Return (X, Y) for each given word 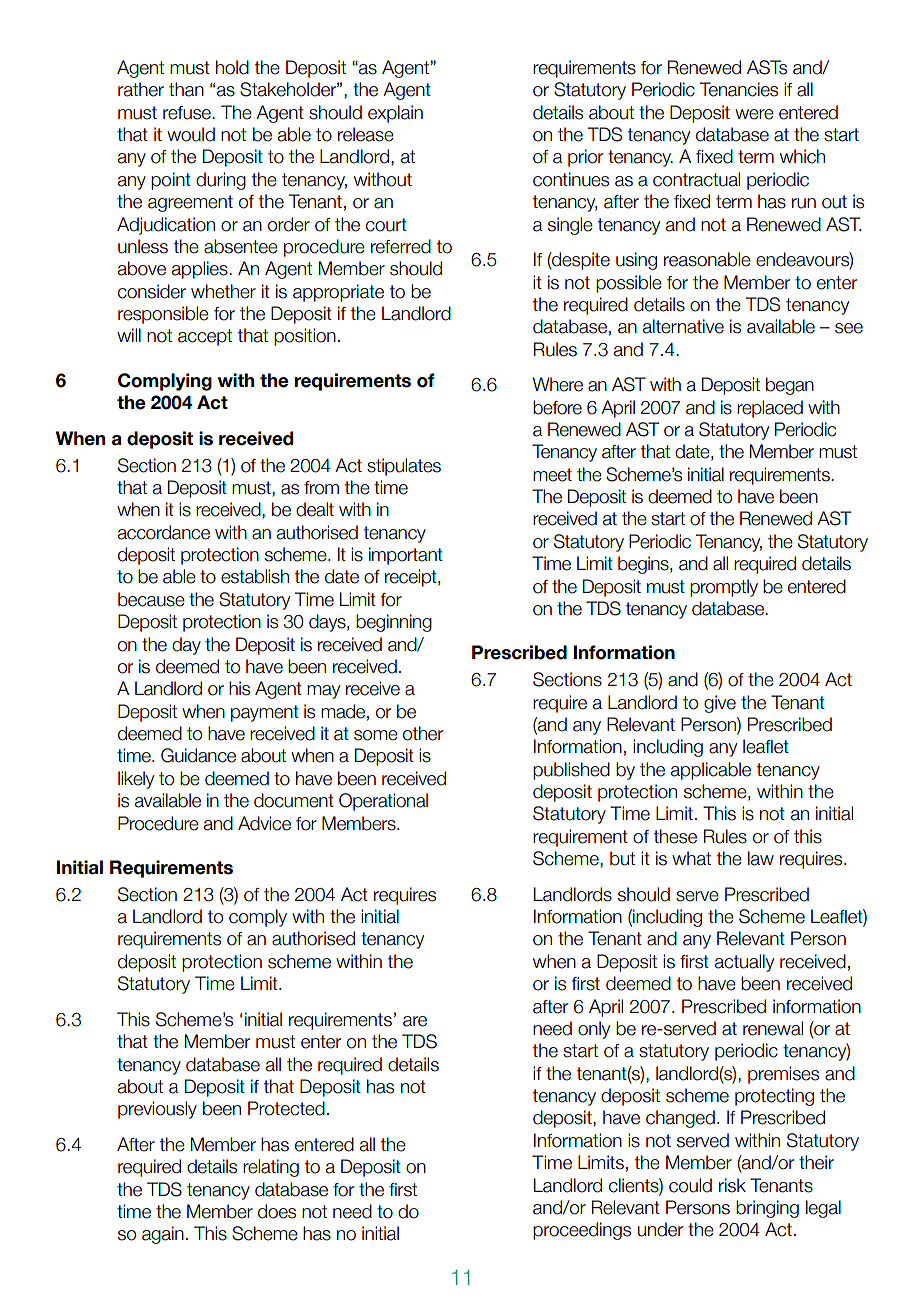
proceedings (582, 1231)
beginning (394, 623)
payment (265, 713)
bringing (767, 1209)
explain (395, 114)
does (277, 1211)
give (720, 704)
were (754, 114)
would (191, 134)
